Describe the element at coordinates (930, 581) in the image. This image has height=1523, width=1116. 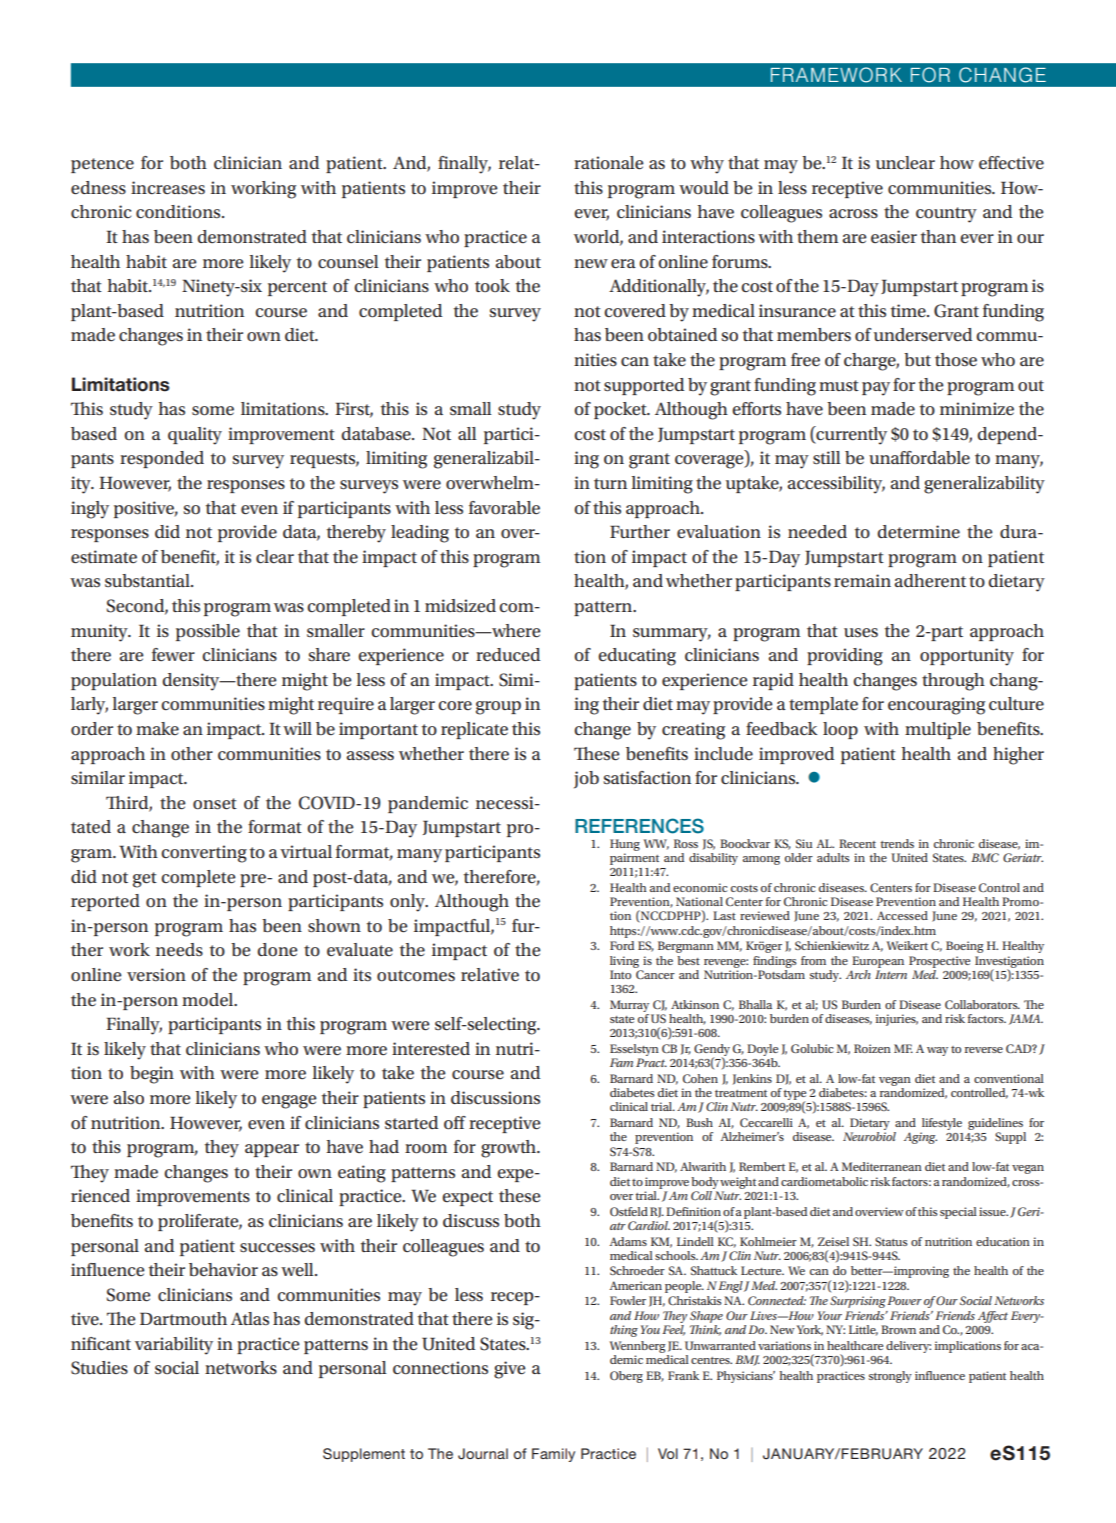
I see `adherent` at that location.
